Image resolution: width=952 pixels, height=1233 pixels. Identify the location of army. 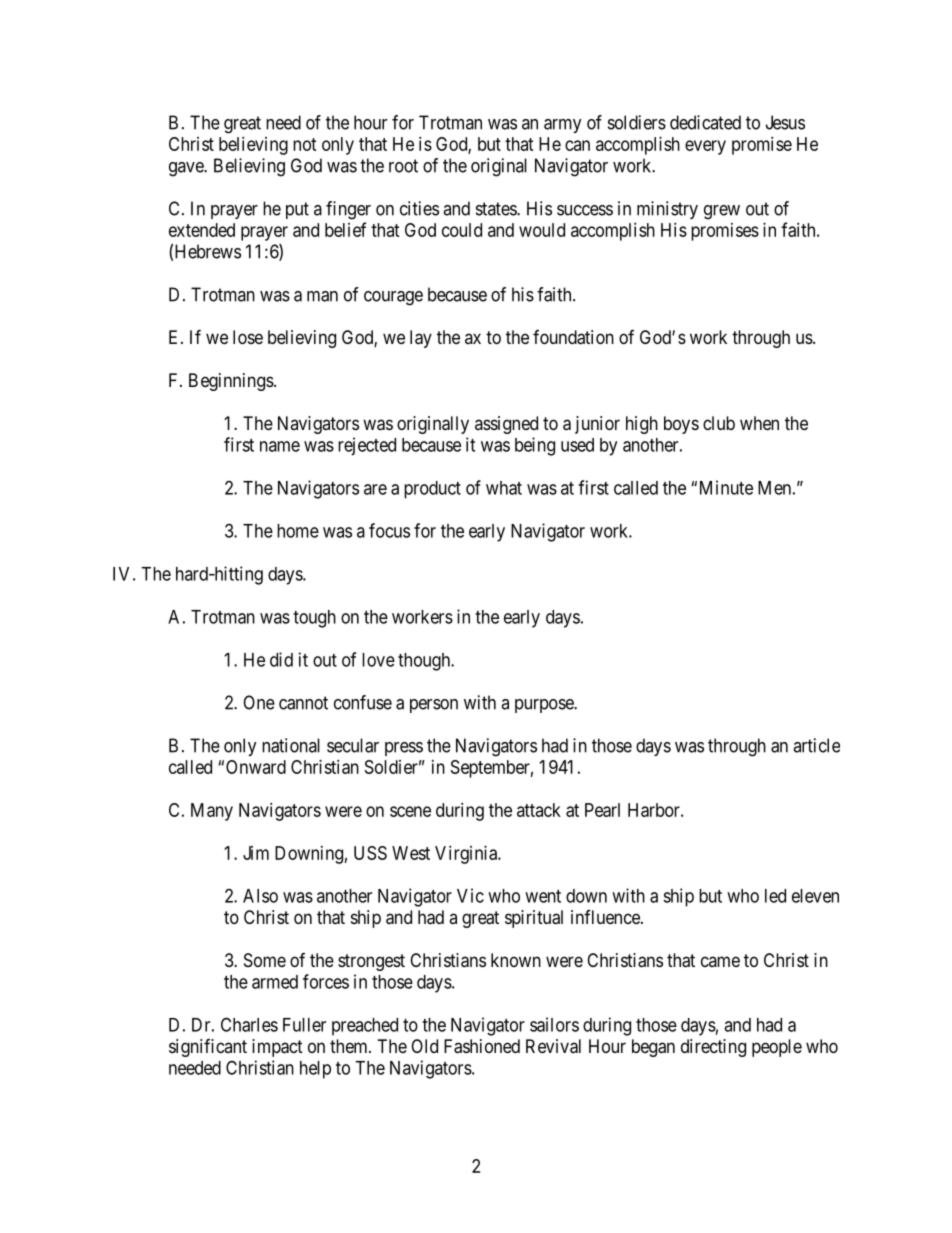
(563, 126).
